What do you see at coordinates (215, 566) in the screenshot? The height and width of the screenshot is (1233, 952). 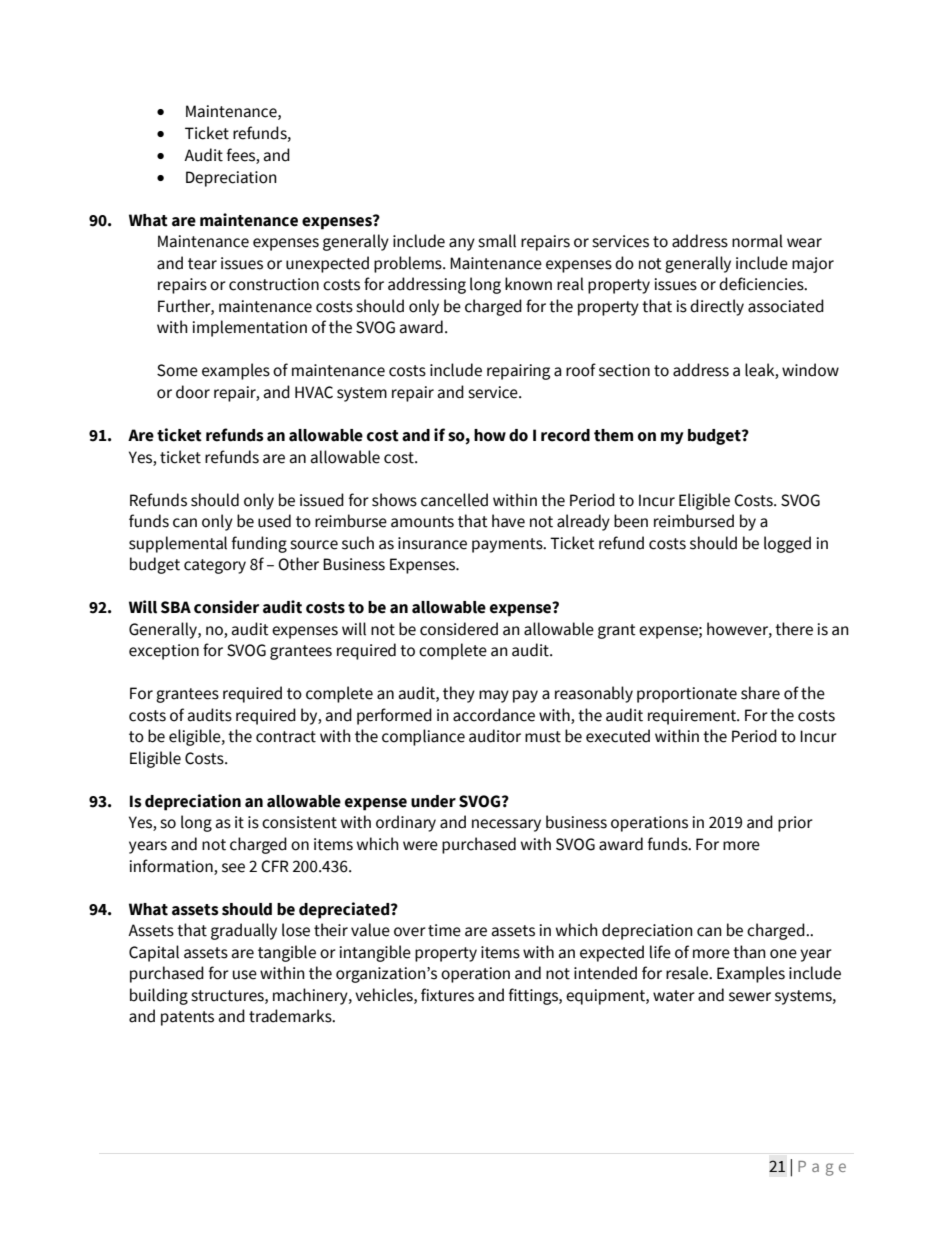 I see `category` at bounding box center [215, 566].
